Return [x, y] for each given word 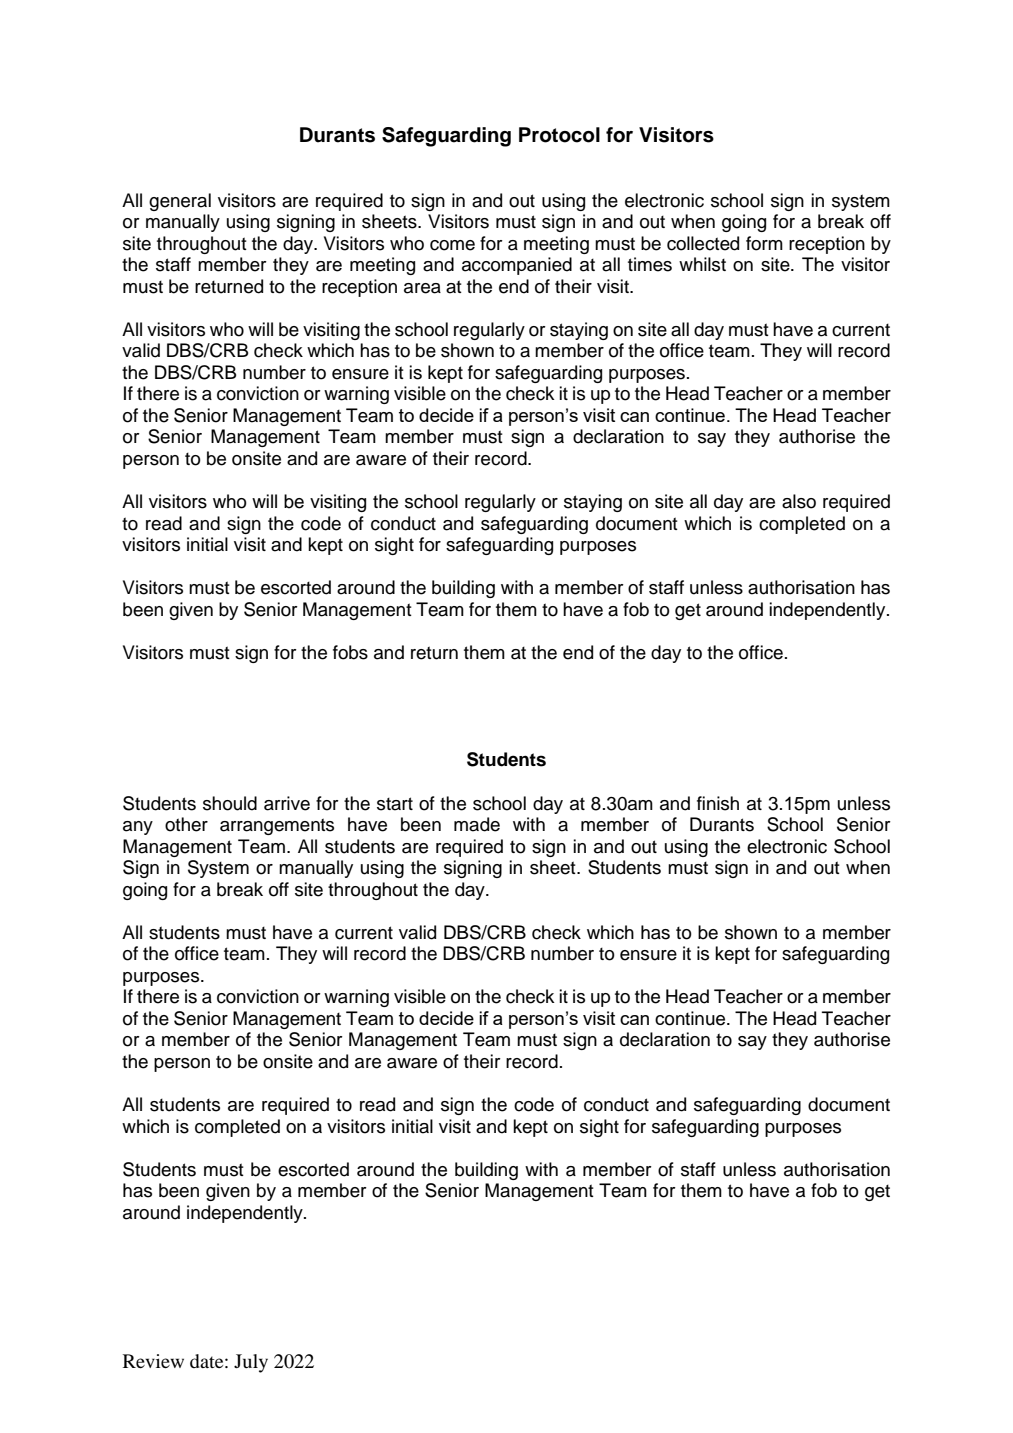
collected [703, 243]
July [251, 1363]
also [799, 501]
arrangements [277, 826]
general [180, 202]
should [230, 803]
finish [718, 803]
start [395, 804]
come [452, 245]
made [477, 824]
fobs [350, 652]
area [422, 288]
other [186, 824]
